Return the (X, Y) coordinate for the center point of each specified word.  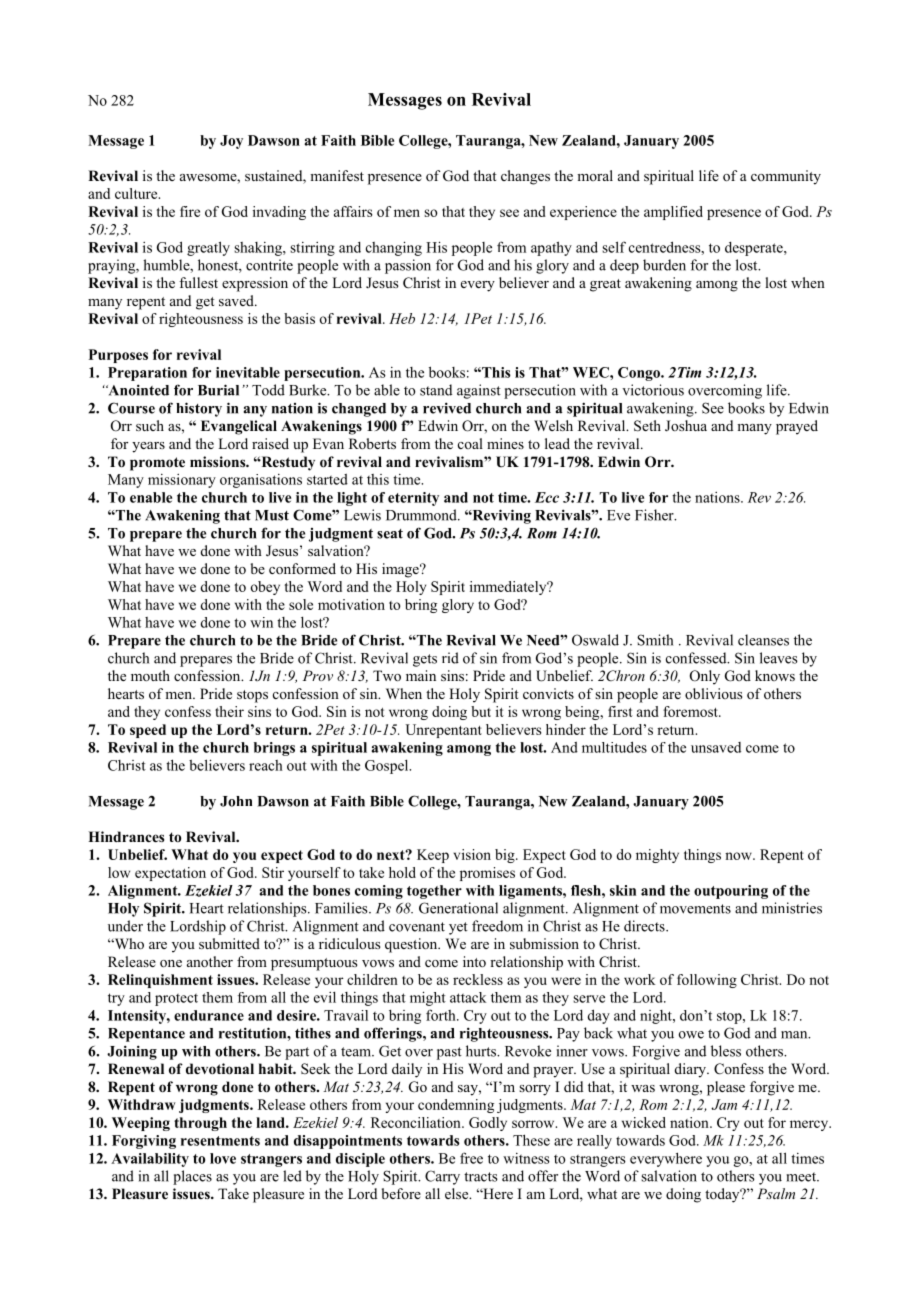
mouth (150, 675)
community (786, 177)
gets (425, 660)
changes (525, 177)
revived (447, 408)
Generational (458, 908)
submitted (229, 943)
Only (705, 677)
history (199, 409)
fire (190, 211)
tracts (481, 1177)
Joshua (686, 426)
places (192, 1177)
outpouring (731, 892)
